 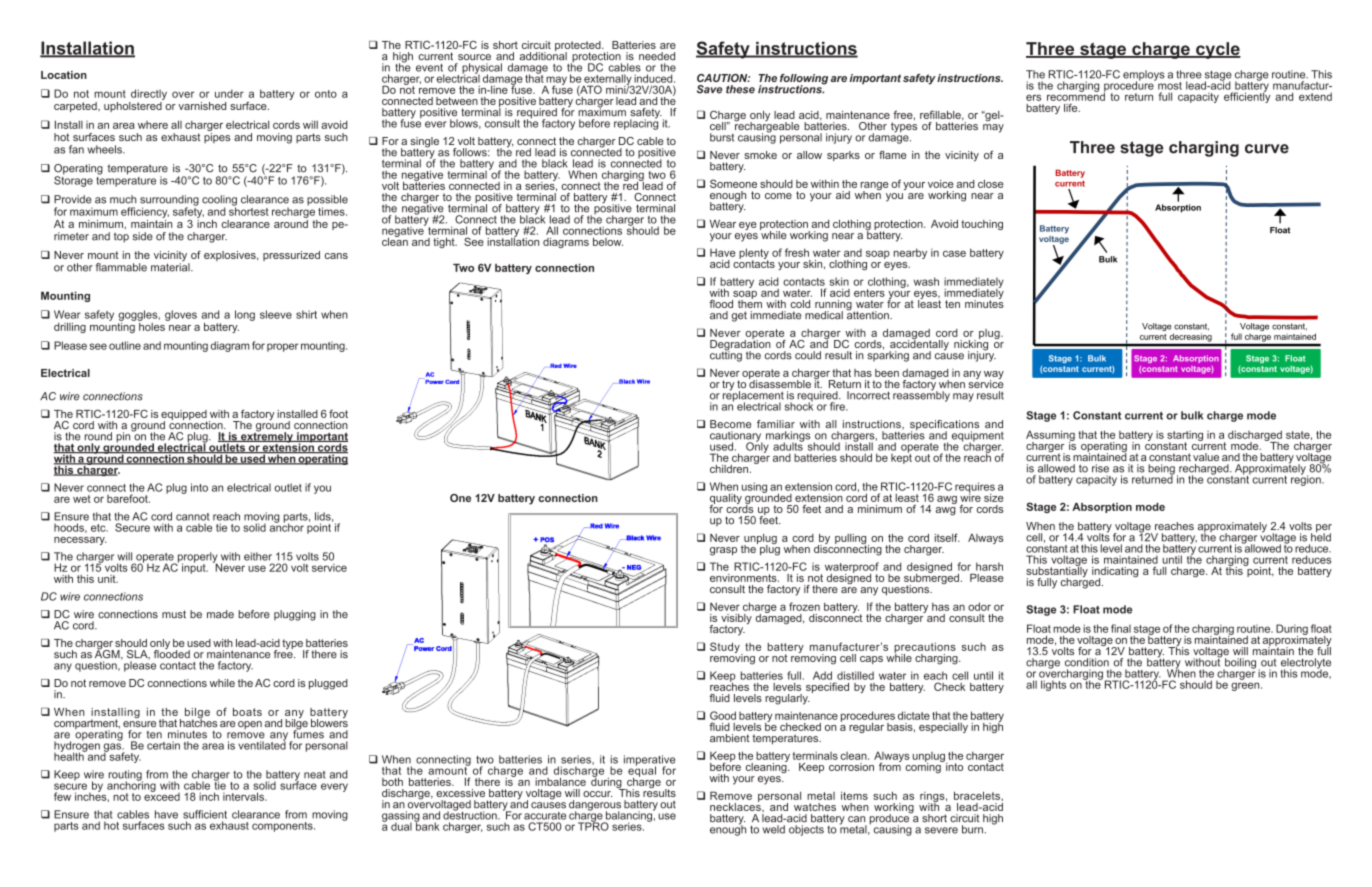 What do you see at coordinates (229, 93) in the document?
I see `under` at bounding box center [229, 93].
